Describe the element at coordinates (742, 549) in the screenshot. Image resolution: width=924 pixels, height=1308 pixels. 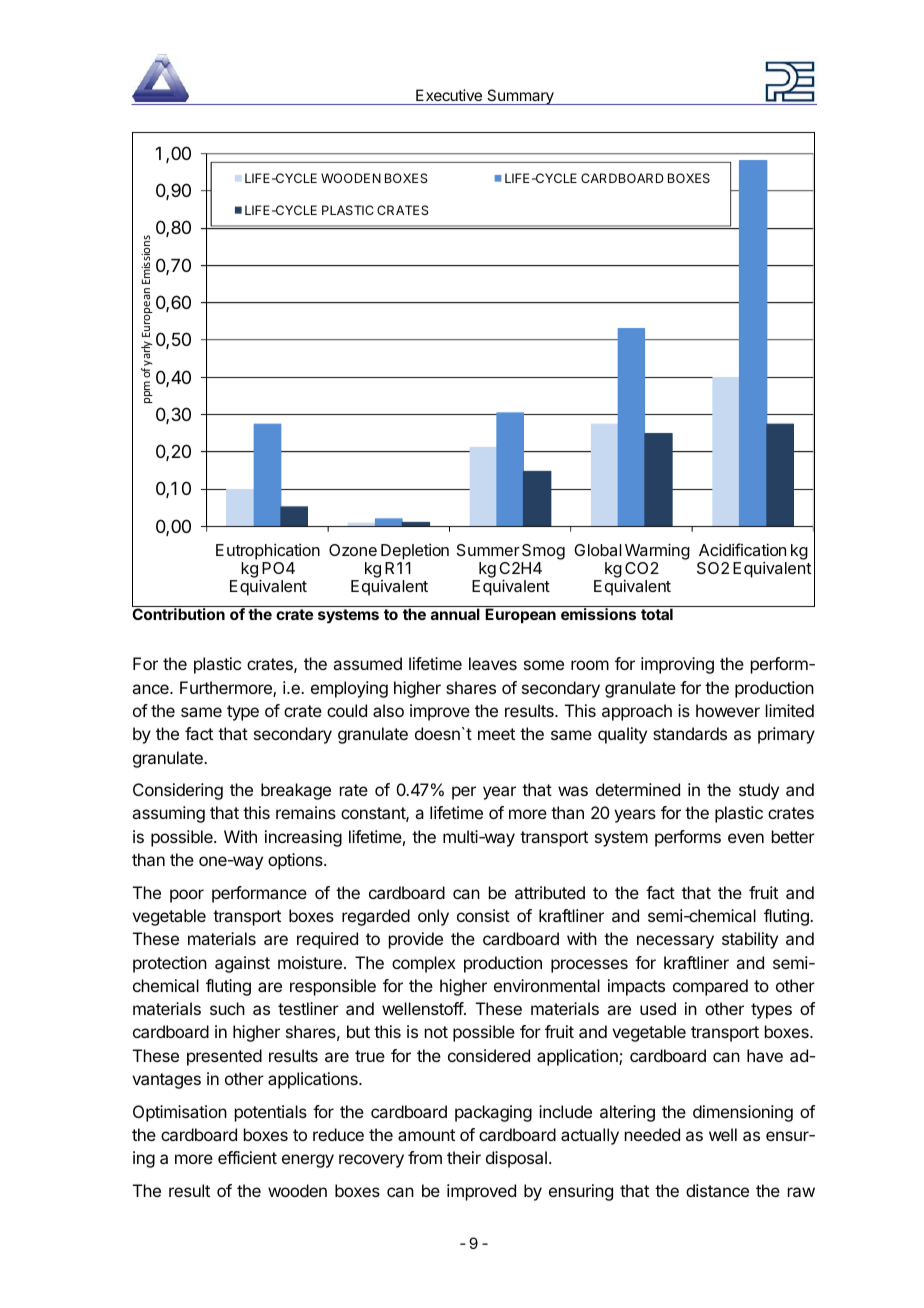
I see `Acidification` at that location.
